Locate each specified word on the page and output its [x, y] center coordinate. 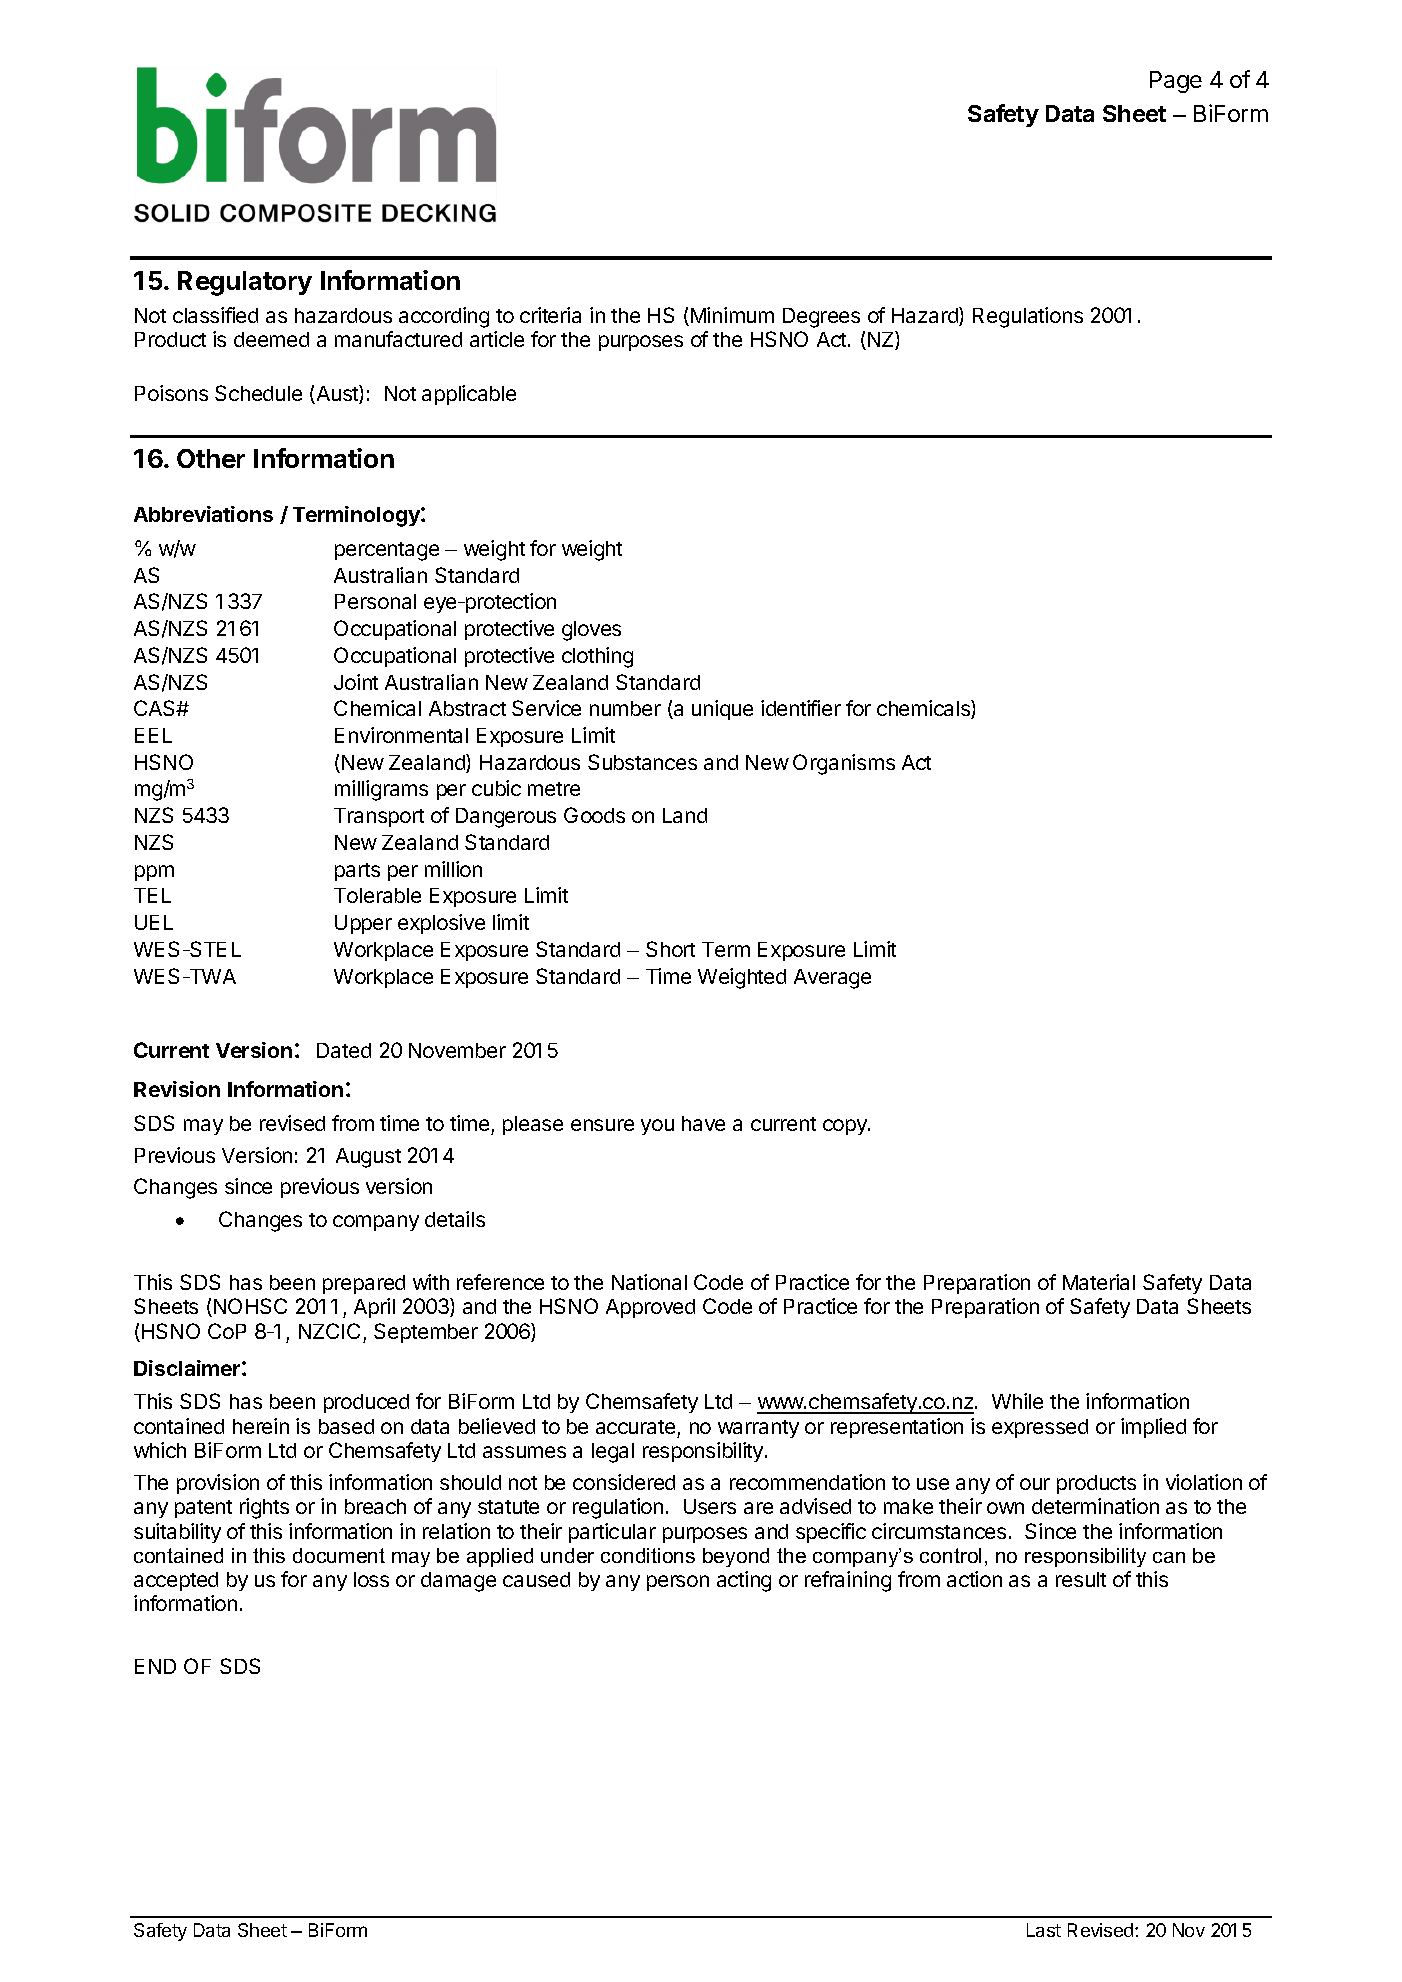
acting [744, 1581]
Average [832, 979]
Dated [344, 1050]
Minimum [731, 316]
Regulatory [245, 283]
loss [371, 1579]
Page [1176, 82]
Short [670, 949]
